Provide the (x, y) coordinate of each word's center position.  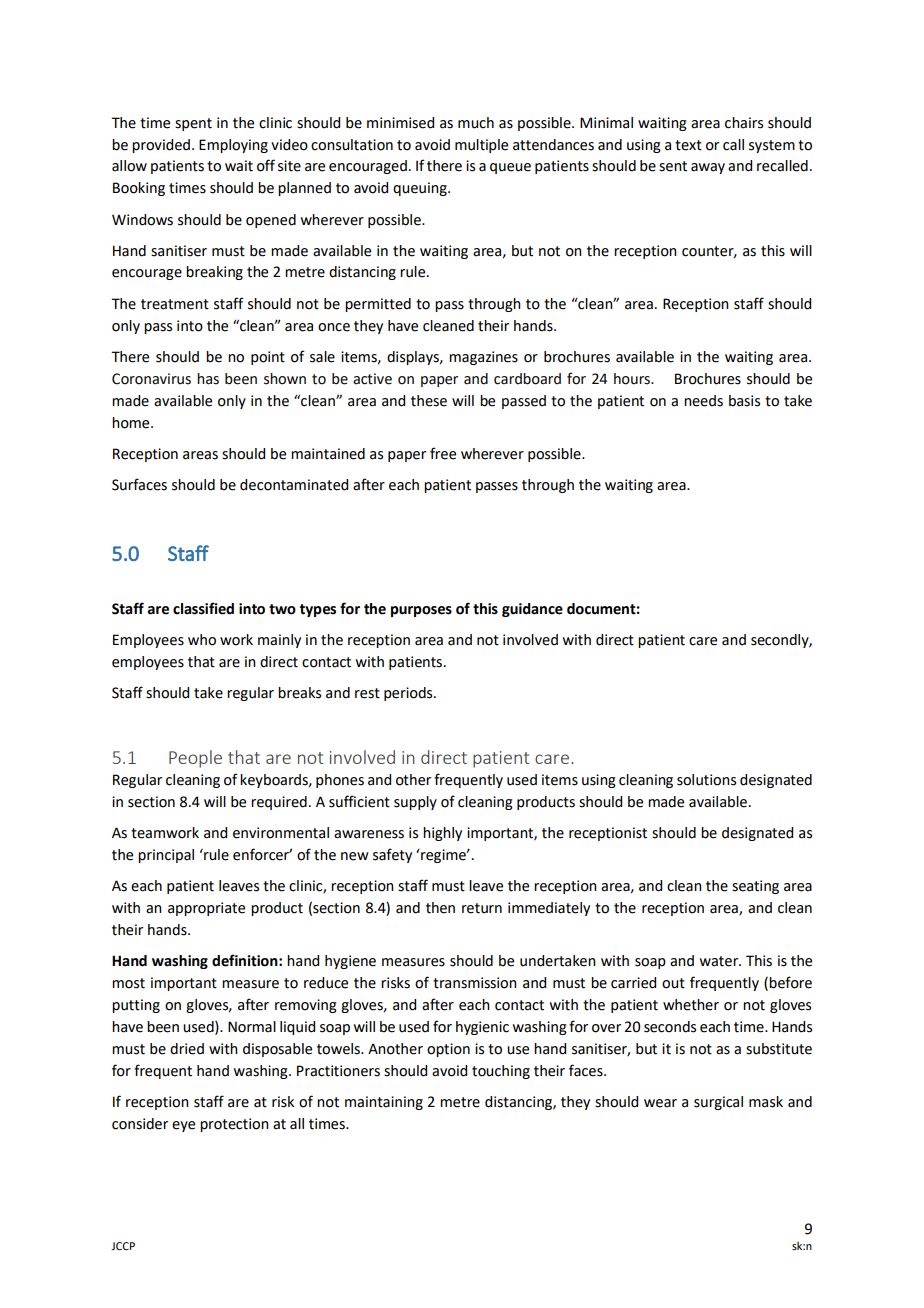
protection (234, 1125)
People (195, 759)
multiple (481, 146)
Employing (233, 146)
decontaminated (294, 485)
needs (703, 401)
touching (501, 1072)
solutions (706, 780)
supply (415, 803)
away (708, 168)
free (443, 453)
